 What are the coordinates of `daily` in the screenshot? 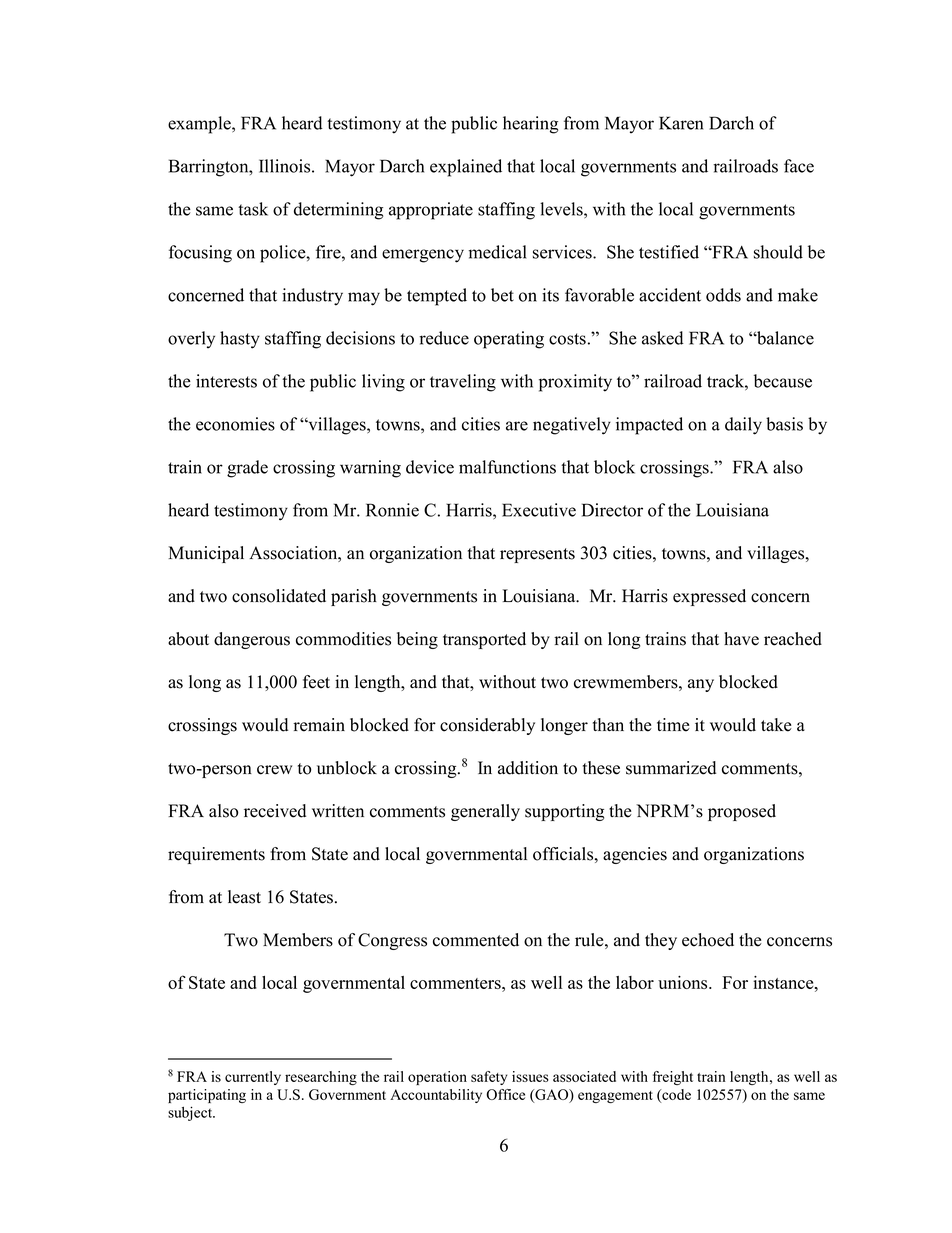 It's located at (743, 426).
